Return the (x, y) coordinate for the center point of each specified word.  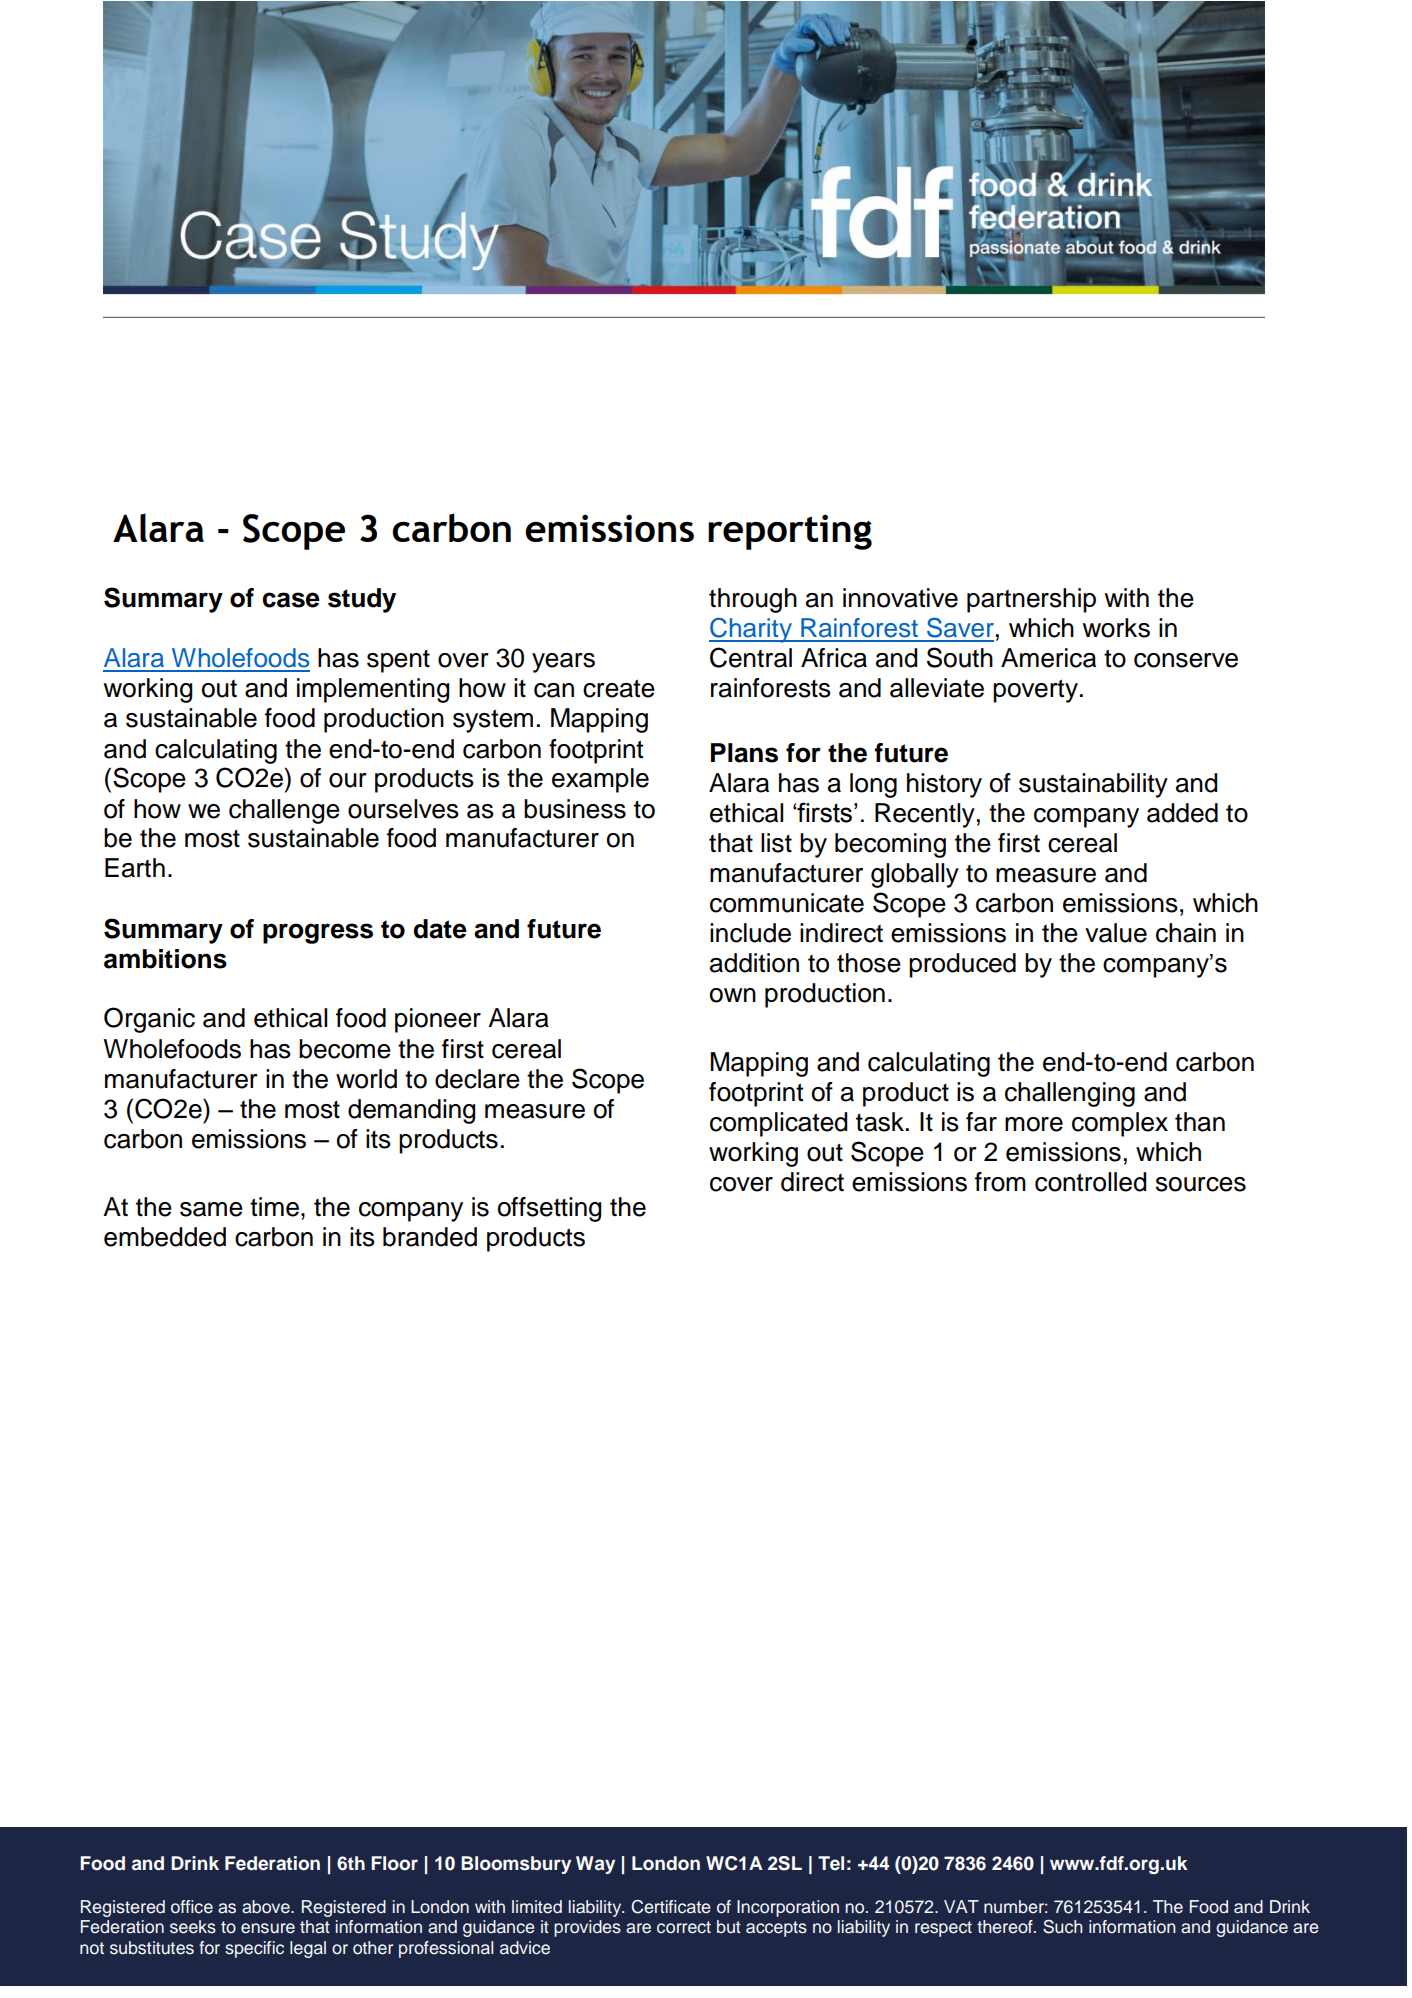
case (291, 600)
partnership (1031, 600)
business (575, 809)
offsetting (550, 1209)
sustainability (1093, 785)
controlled (1091, 1182)
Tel (831, 1863)
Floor (394, 1863)
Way (595, 1865)
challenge (284, 811)
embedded (165, 1237)
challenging (1070, 1094)
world (366, 1079)
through (753, 600)
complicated (779, 1124)
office (192, 1907)
